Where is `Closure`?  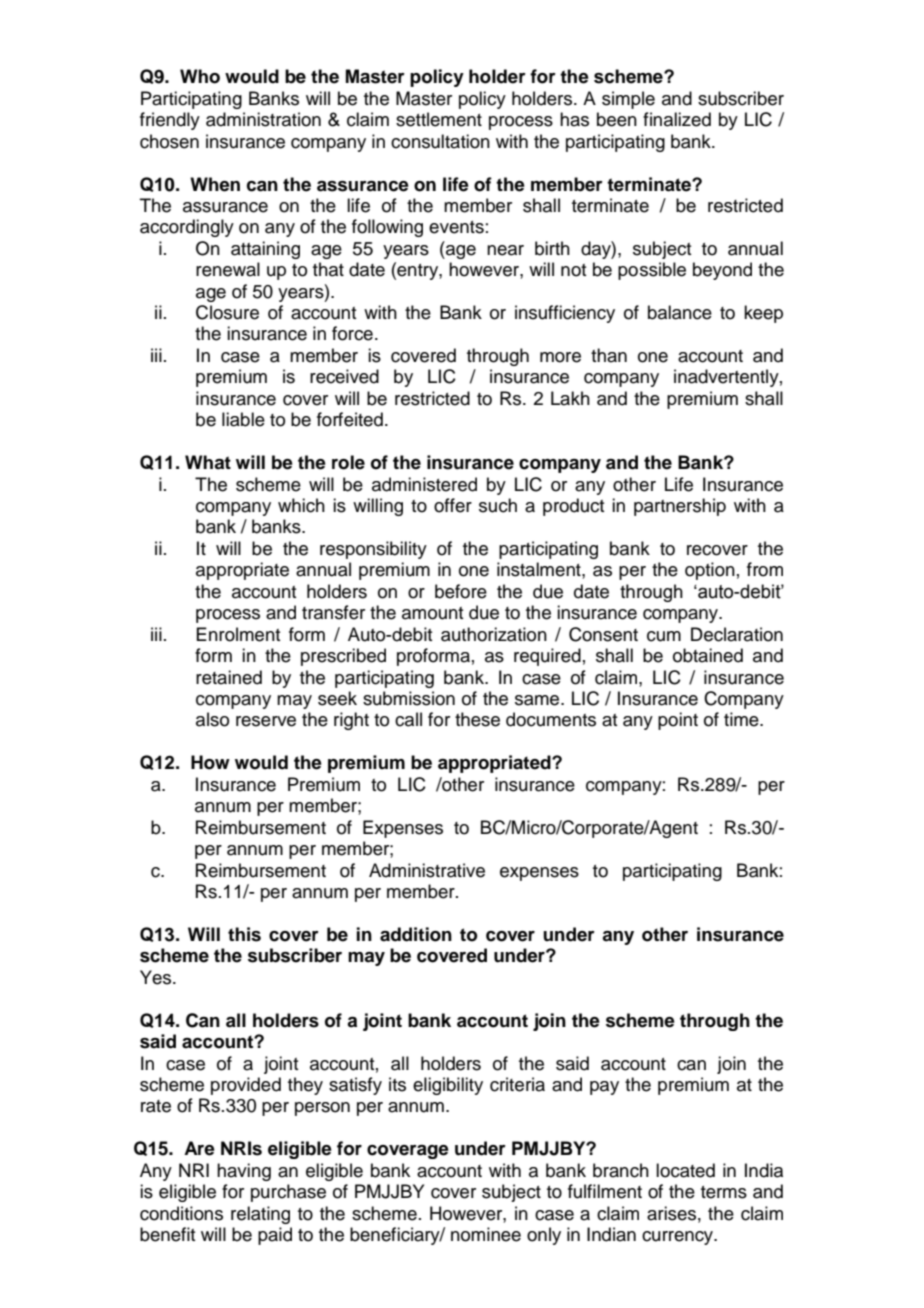
Closure is located at coordinates (227, 312).
